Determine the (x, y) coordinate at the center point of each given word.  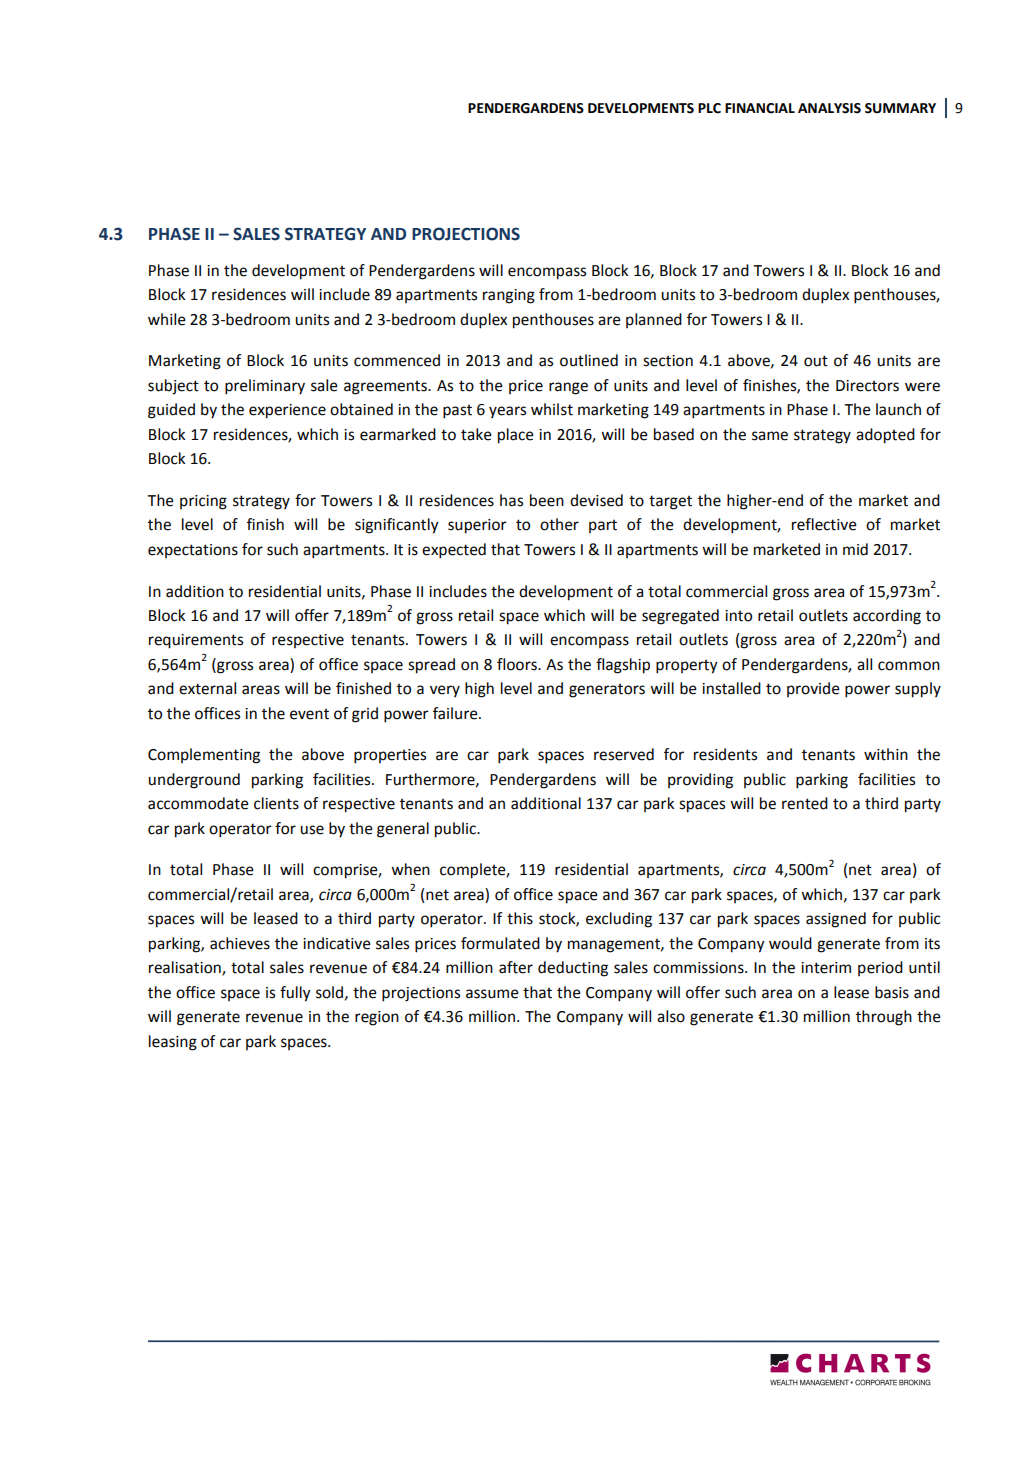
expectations (193, 551)
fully (295, 994)
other (559, 524)
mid (855, 549)
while (167, 319)
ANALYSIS (829, 108)
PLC (709, 108)
